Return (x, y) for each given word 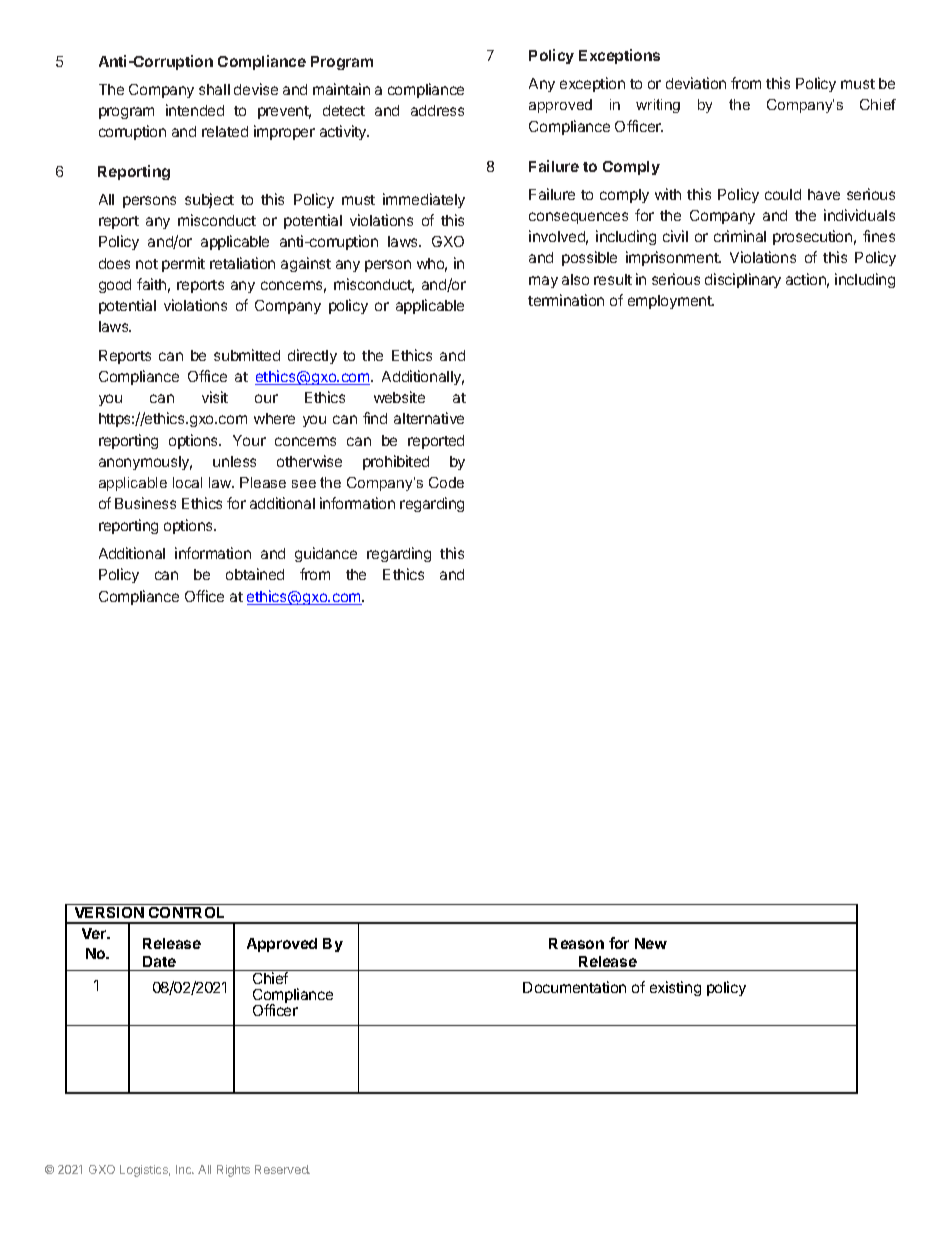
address (437, 110)
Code (446, 482)
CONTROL (187, 911)
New (651, 943)
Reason (576, 943)
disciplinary (743, 280)
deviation (696, 83)
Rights (233, 1171)
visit (215, 397)
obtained (255, 574)
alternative (429, 418)
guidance (326, 554)
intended (195, 110)
